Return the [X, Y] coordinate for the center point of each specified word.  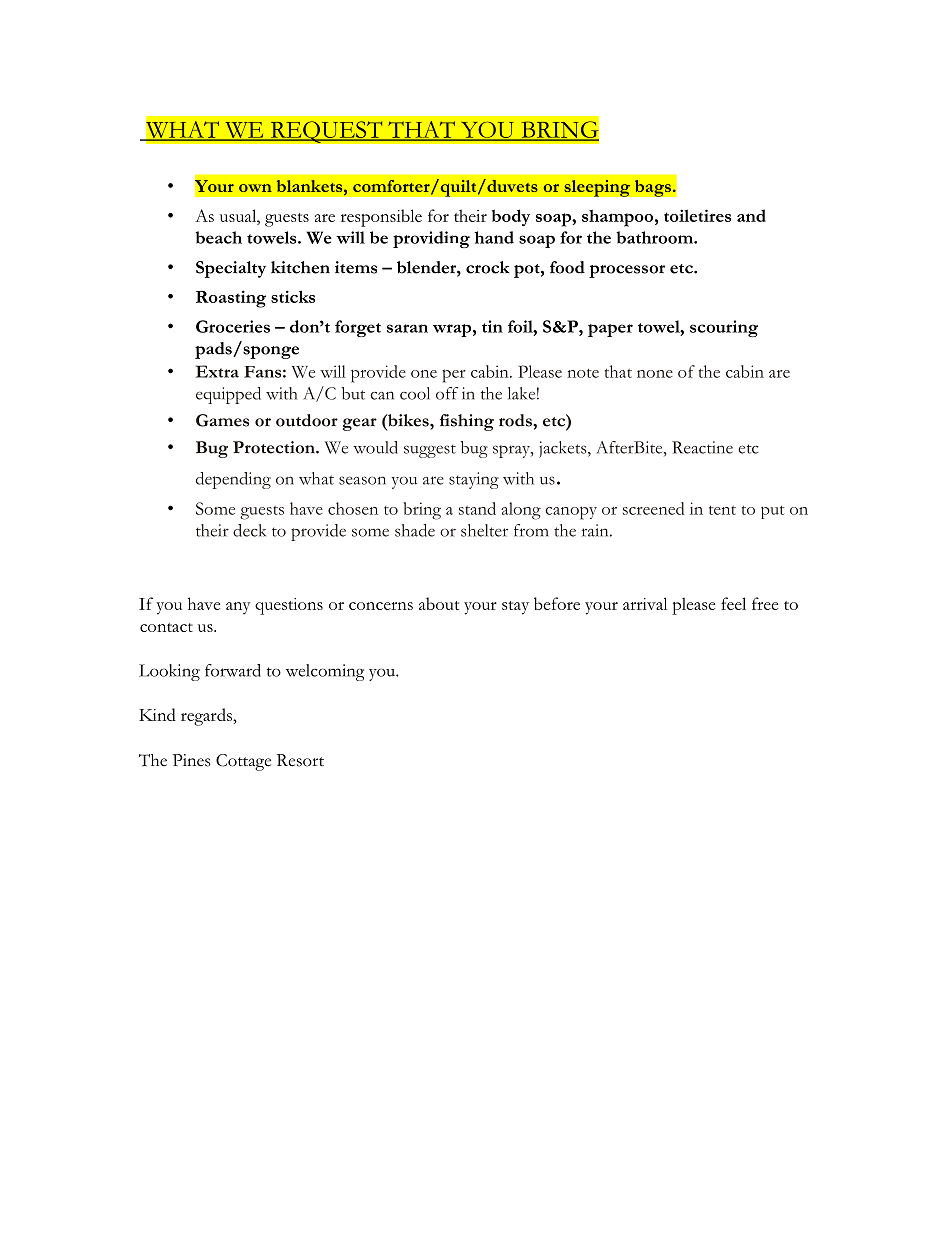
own [255, 188]
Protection [275, 447]
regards [207, 717]
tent [722, 510]
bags [652, 188]
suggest [430, 451]
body [511, 217]
